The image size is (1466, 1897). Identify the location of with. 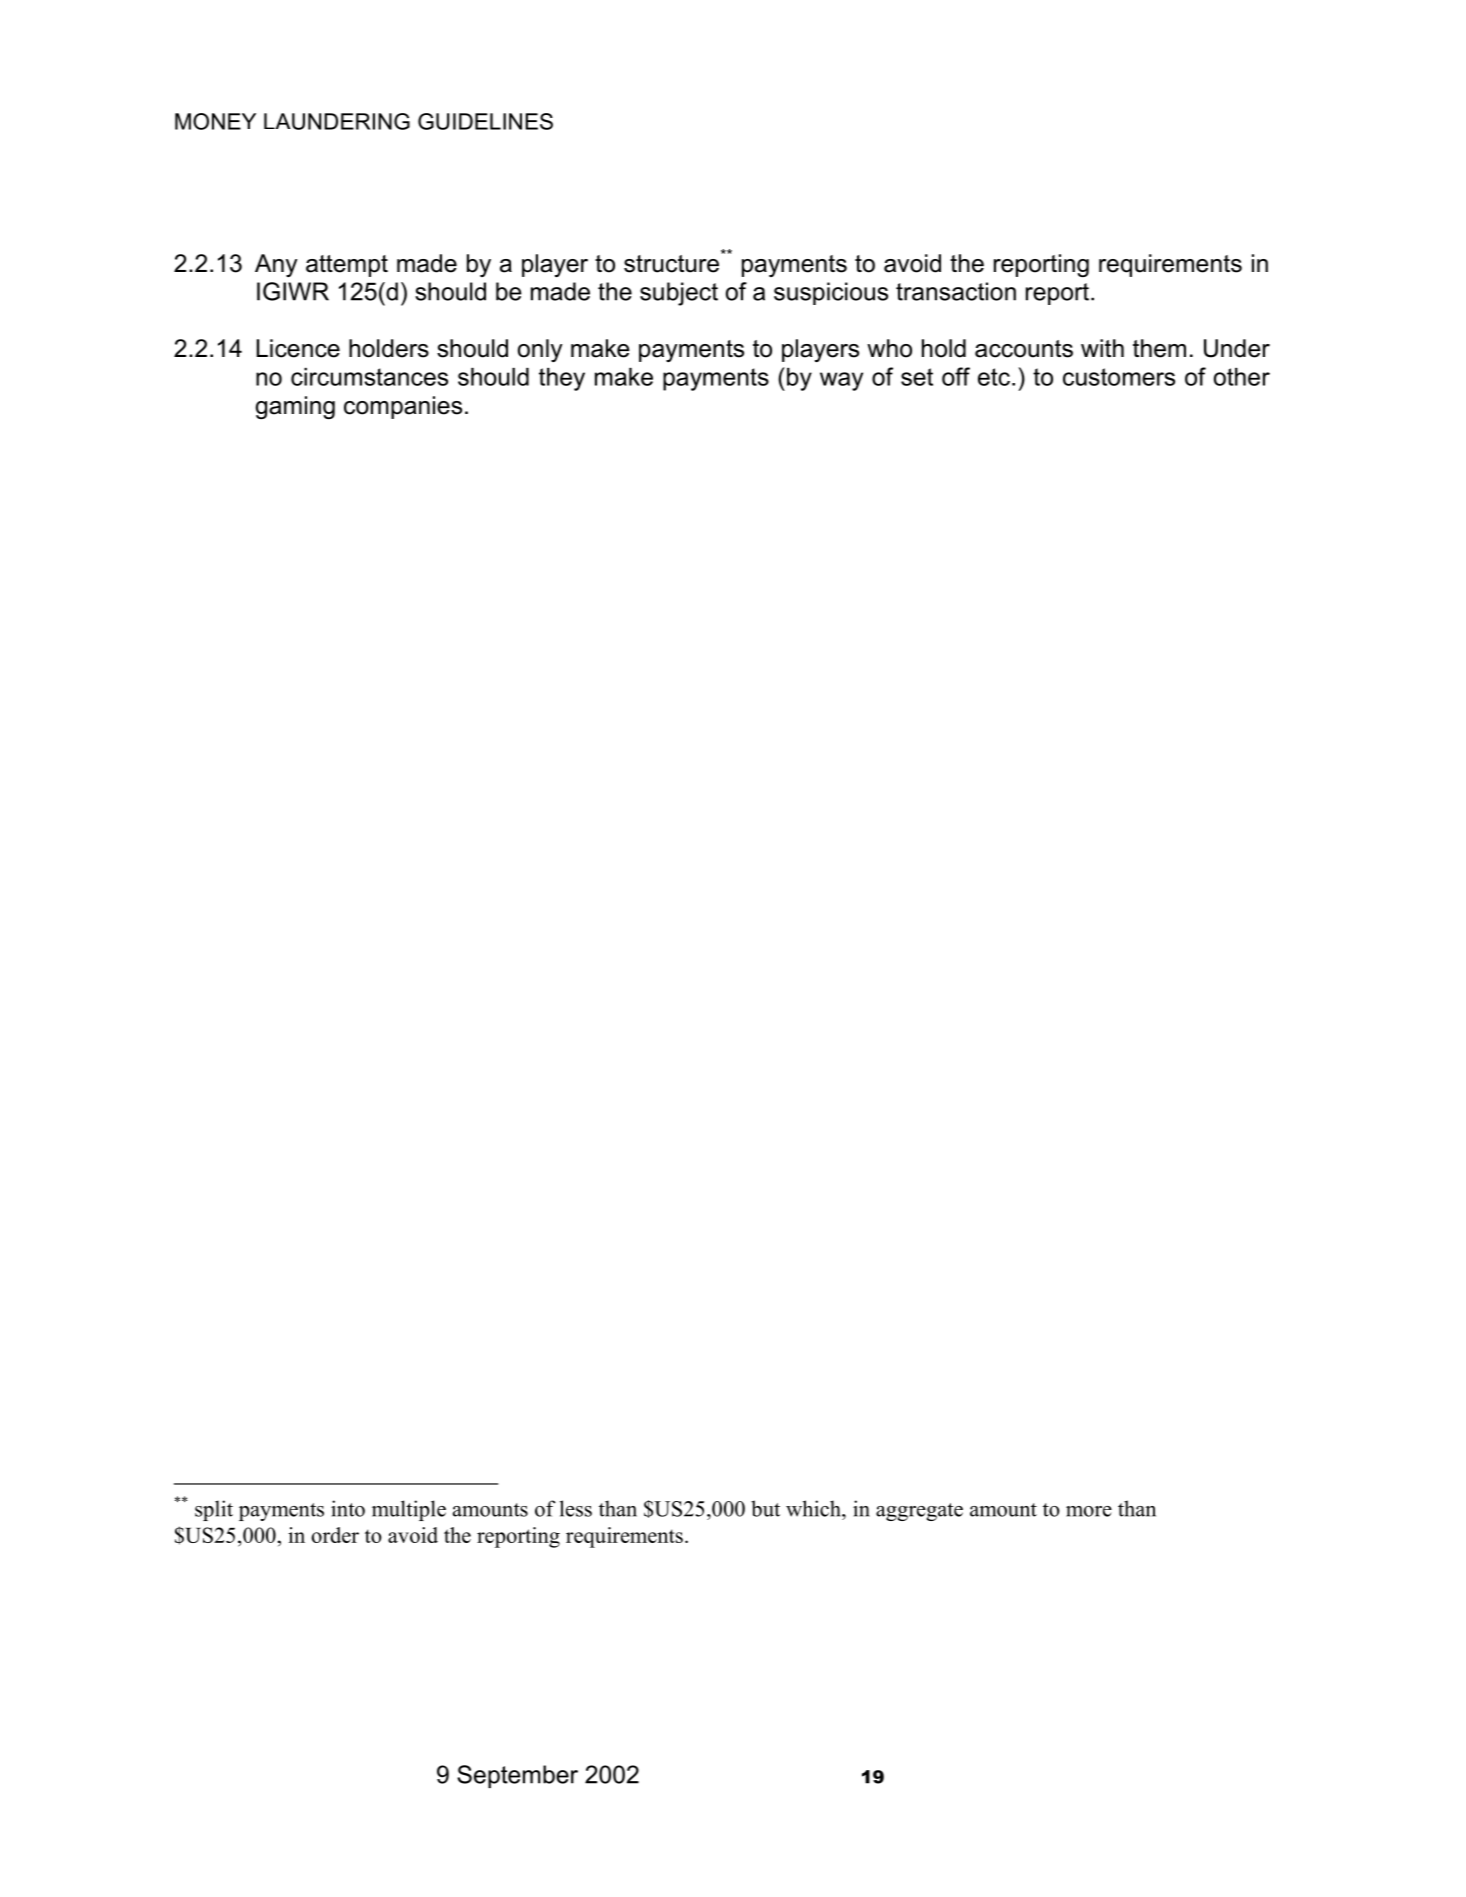
(1102, 348).
